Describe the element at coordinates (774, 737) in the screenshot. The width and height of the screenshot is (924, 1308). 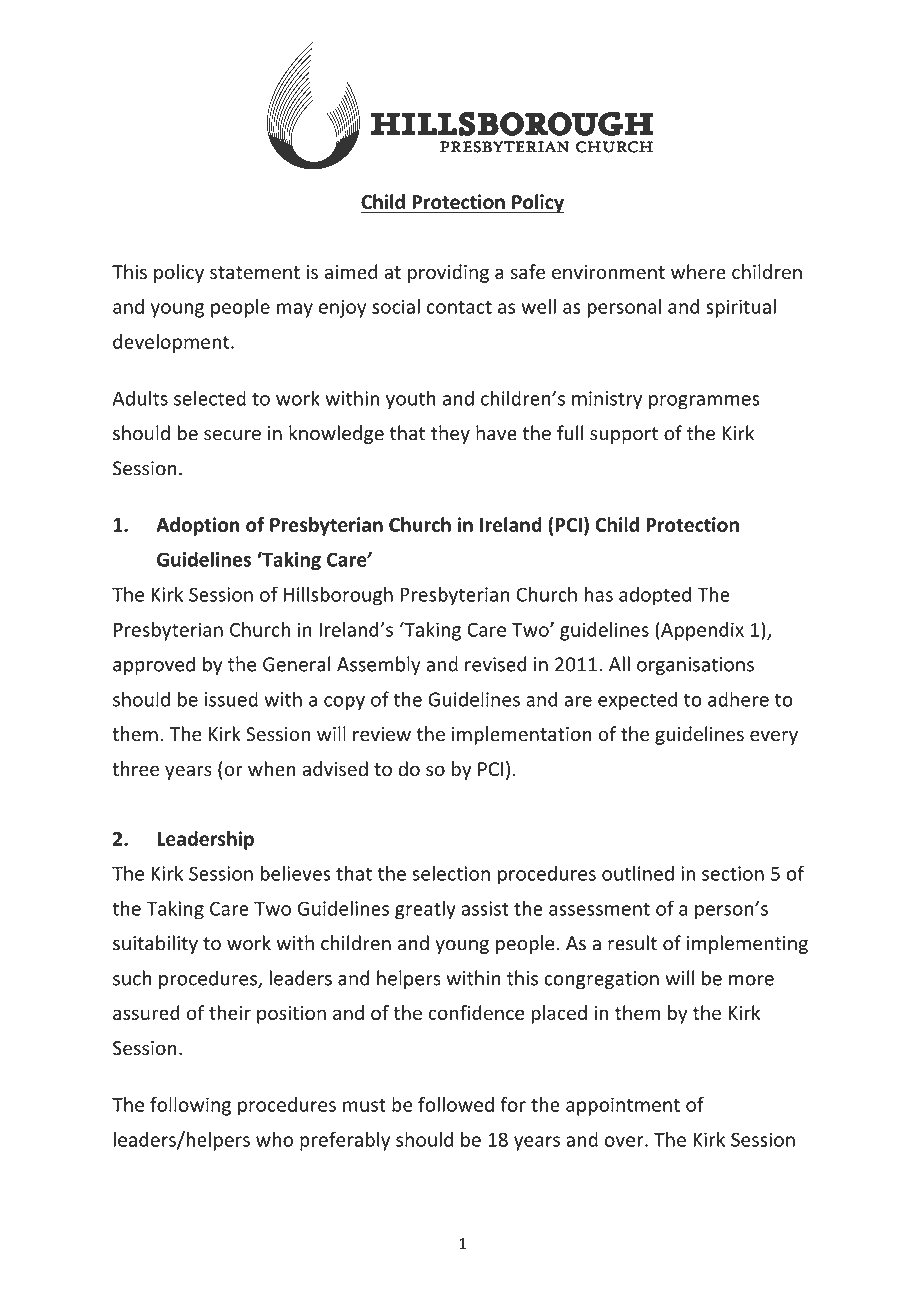
I see `every` at that location.
